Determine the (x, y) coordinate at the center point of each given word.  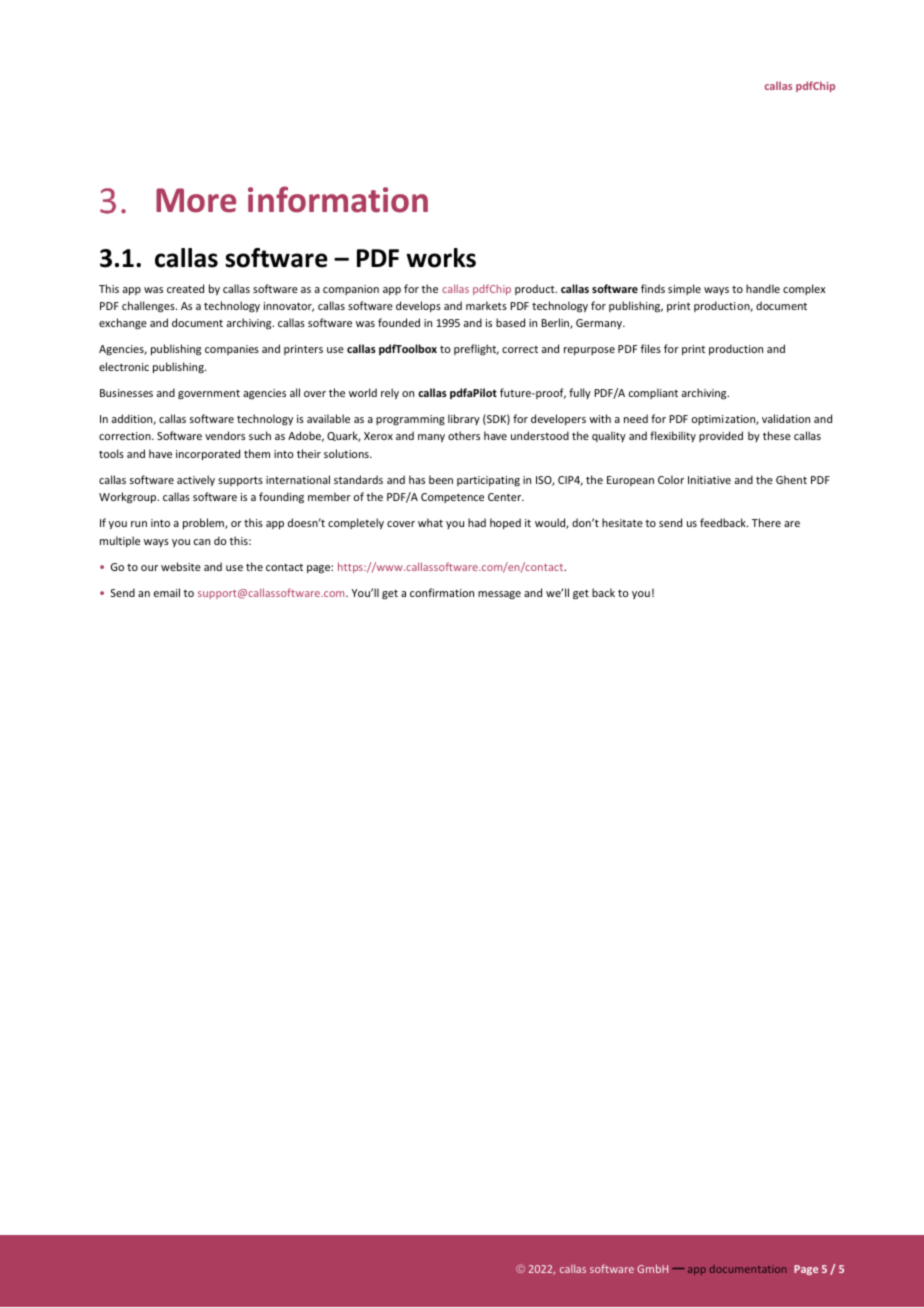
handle (763, 288)
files (650, 348)
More (196, 200)
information (338, 199)
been (441, 479)
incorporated (208, 454)
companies (232, 350)
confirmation (442, 592)
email (167, 592)
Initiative (709, 480)
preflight (476, 349)
